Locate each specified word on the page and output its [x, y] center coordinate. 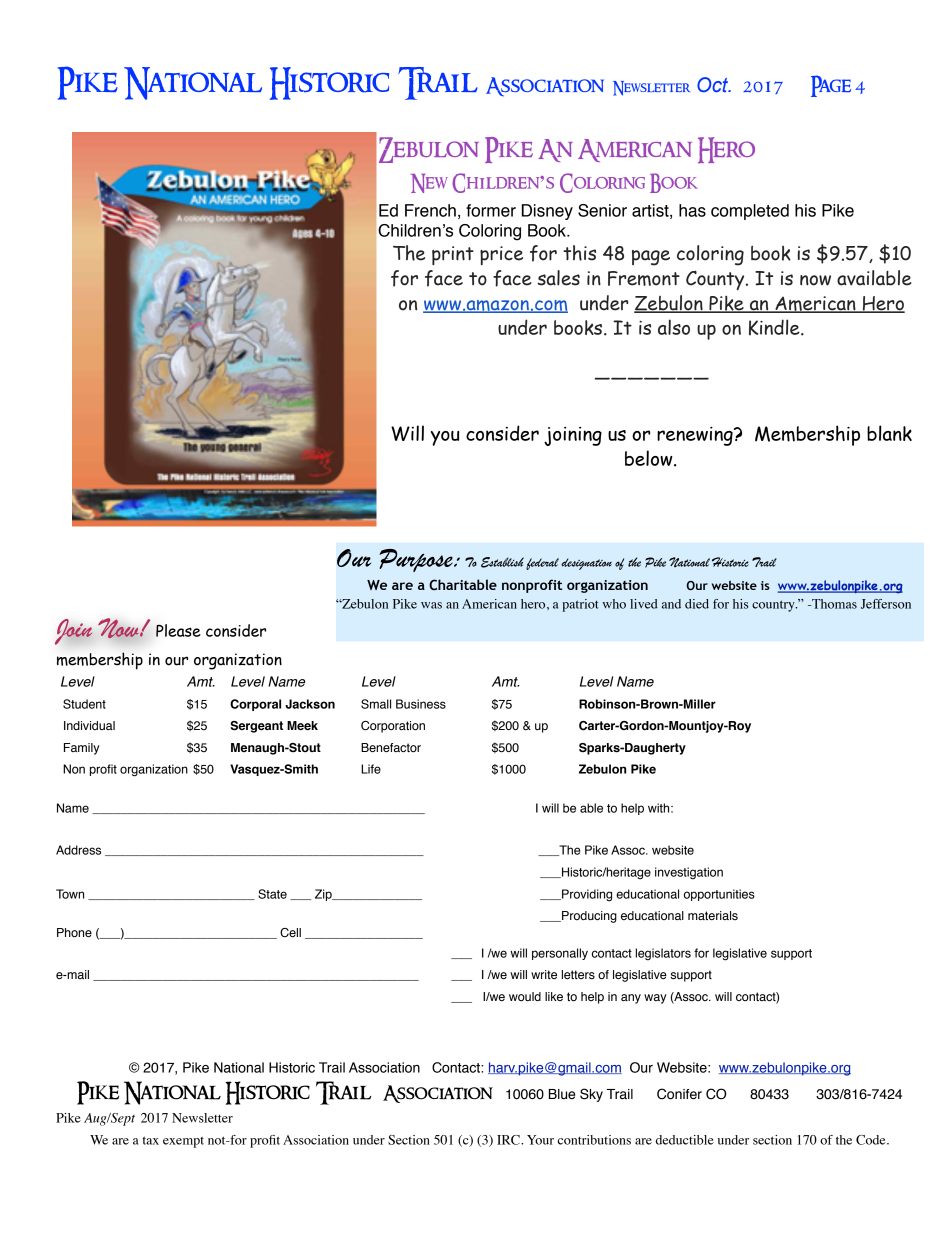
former [491, 210]
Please [178, 630]
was [431, 605]
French [430, 210]
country [774, 606]
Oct [714, 84]
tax [150, 1140]
